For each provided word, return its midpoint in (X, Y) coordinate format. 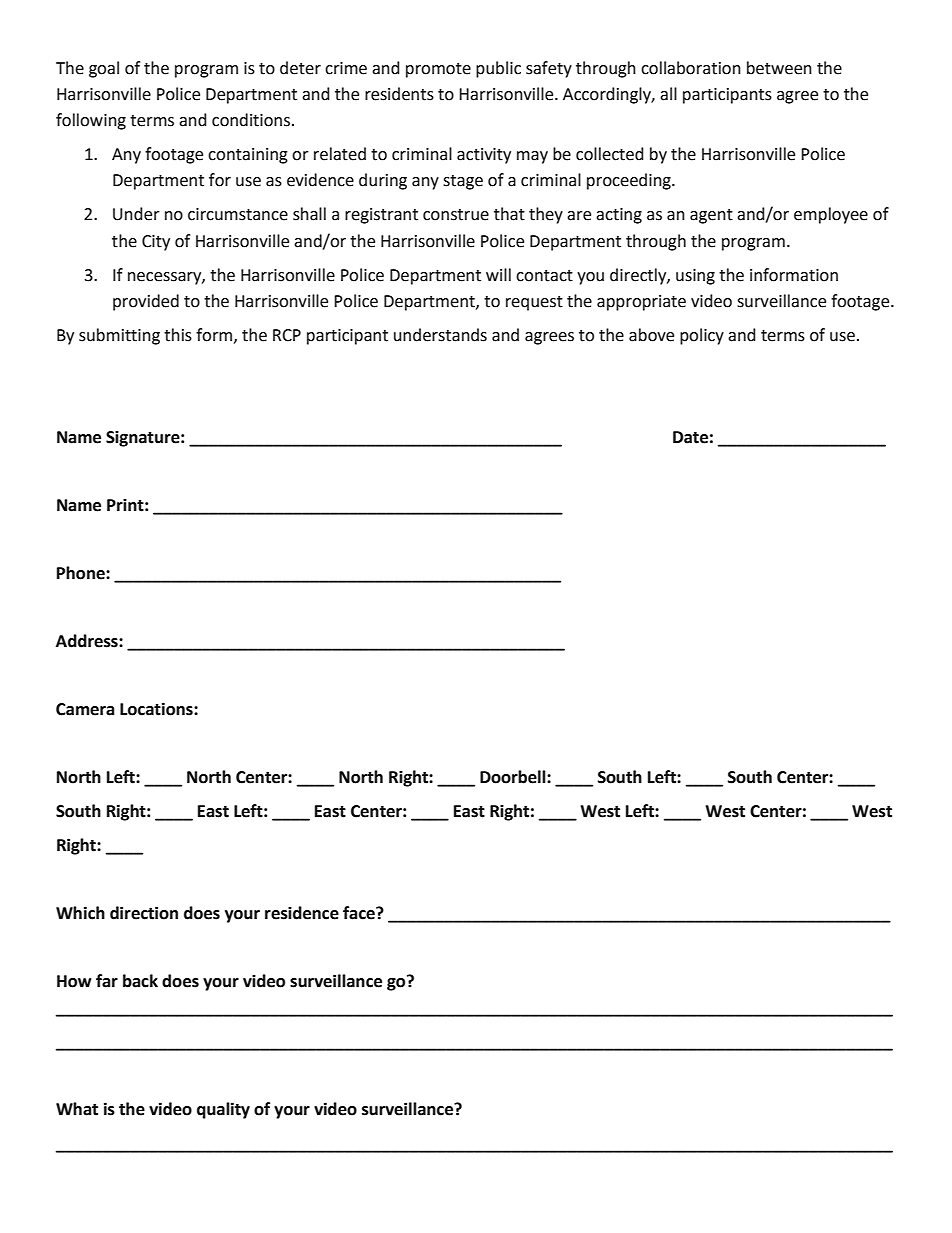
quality (223, 1110)
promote (438, 70)
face (360, 913)
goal (104, 69)
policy (702, 336)
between (779, 68)
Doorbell (514, 777)
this (178, 335)
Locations (157, 709)
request (534, 303)
